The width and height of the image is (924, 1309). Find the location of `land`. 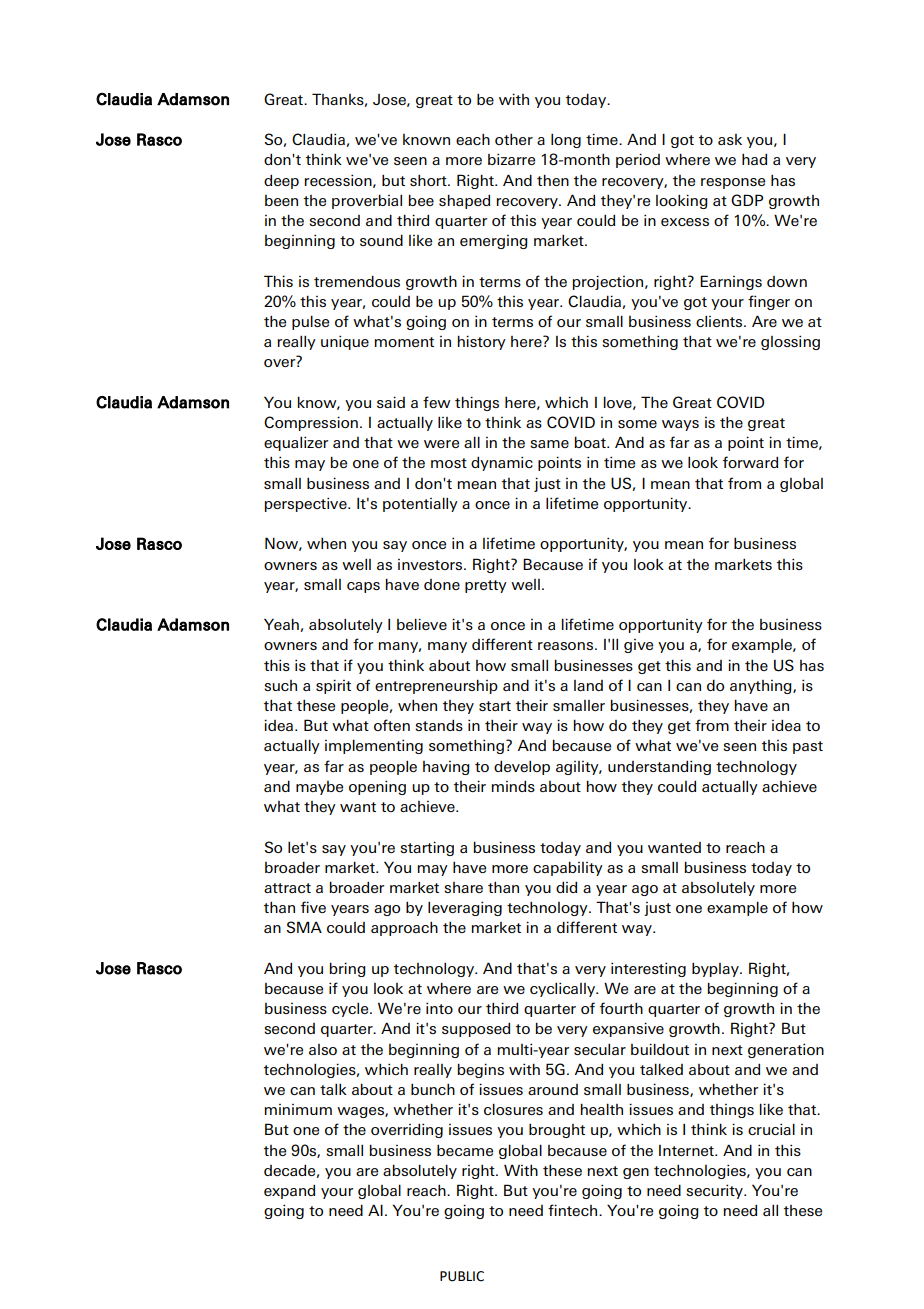

land is located at coordinates (588, 685).
